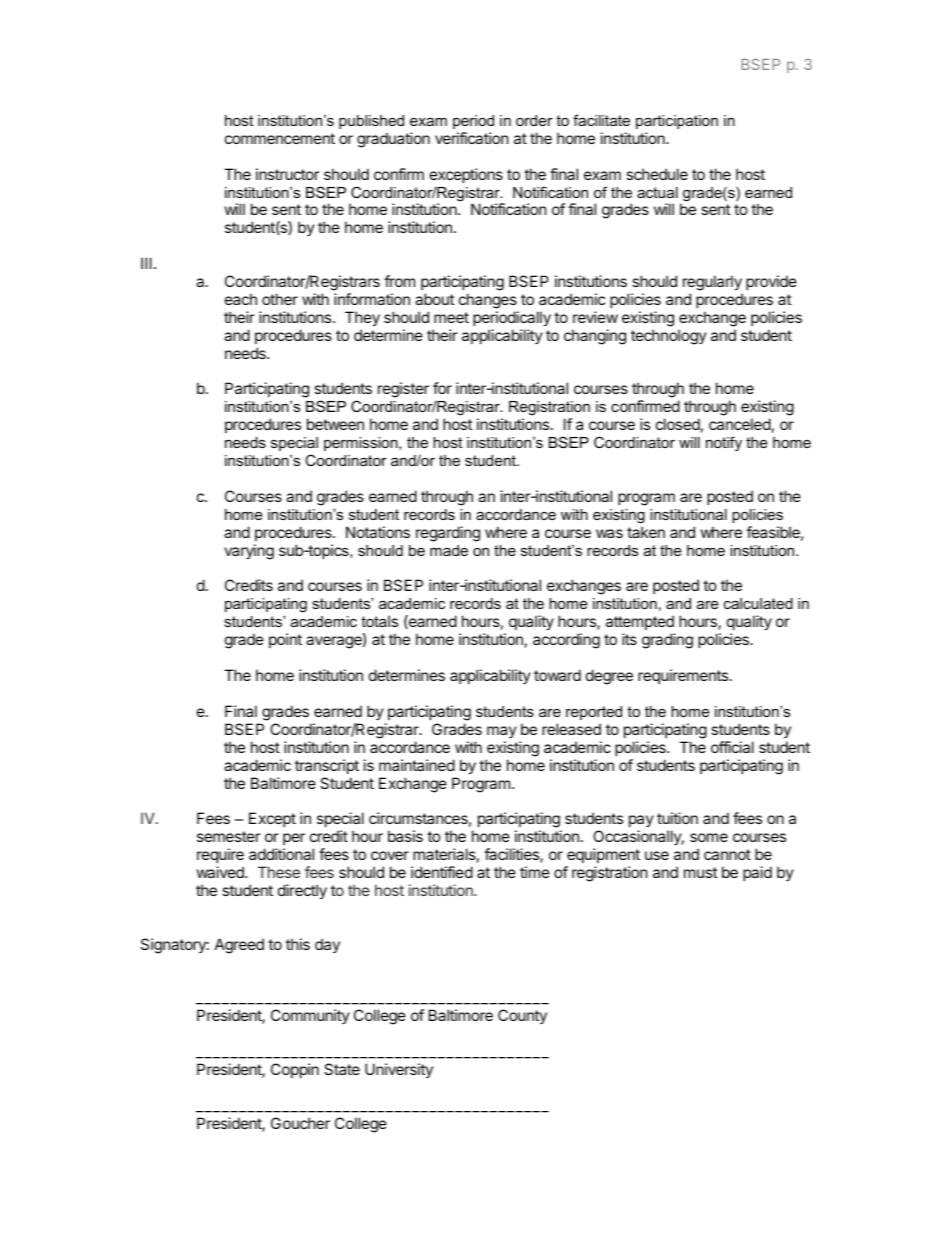 The width and height of the screenshot is (952, 1233). Describe the element at coordinates (451, 317) in the screenshot. I see `meet` at that location.
